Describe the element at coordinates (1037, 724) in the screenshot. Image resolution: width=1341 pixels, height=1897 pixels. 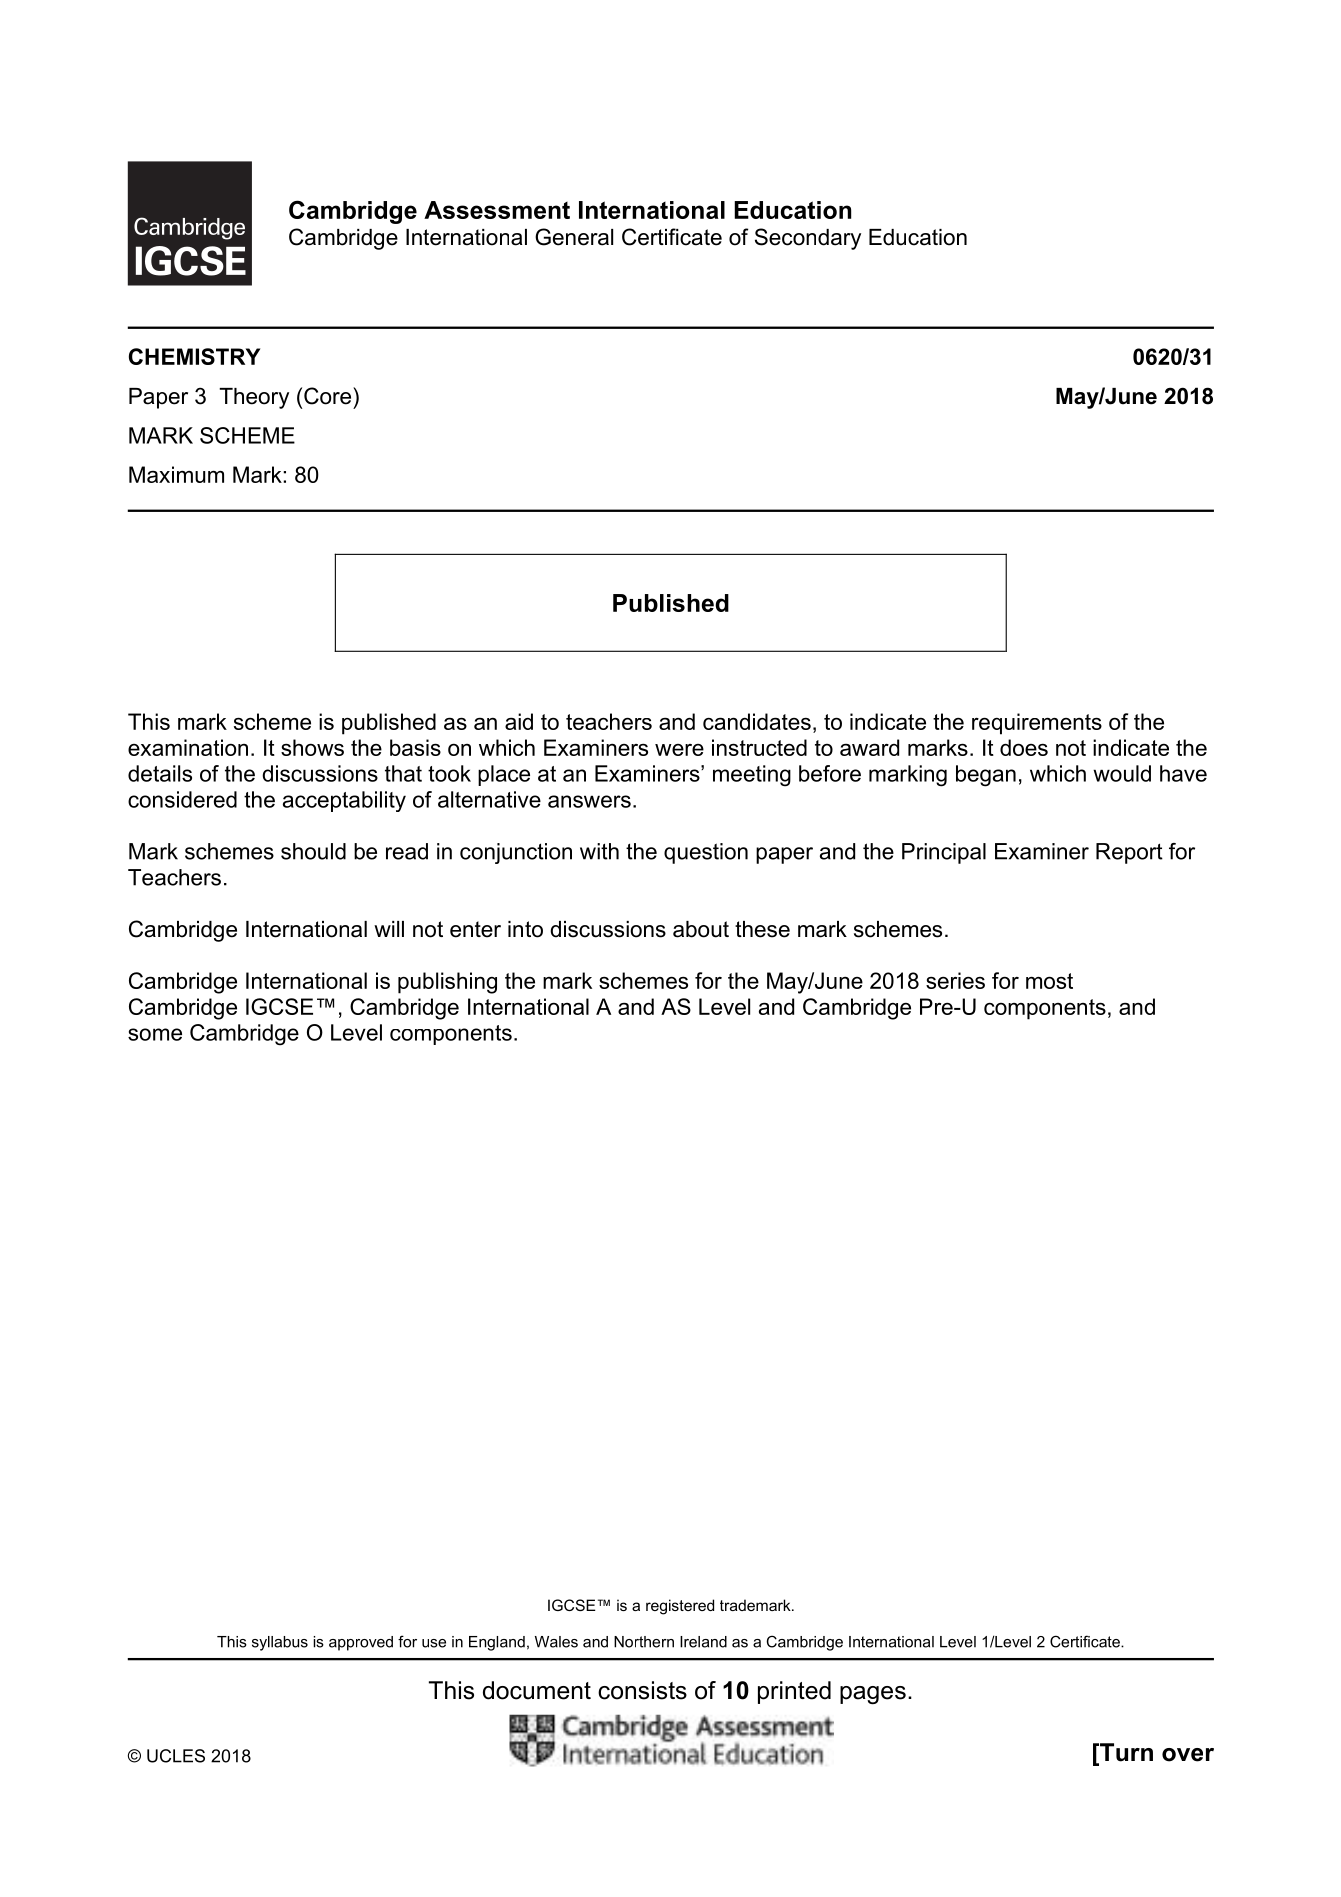
I see `requirements` at that location.
